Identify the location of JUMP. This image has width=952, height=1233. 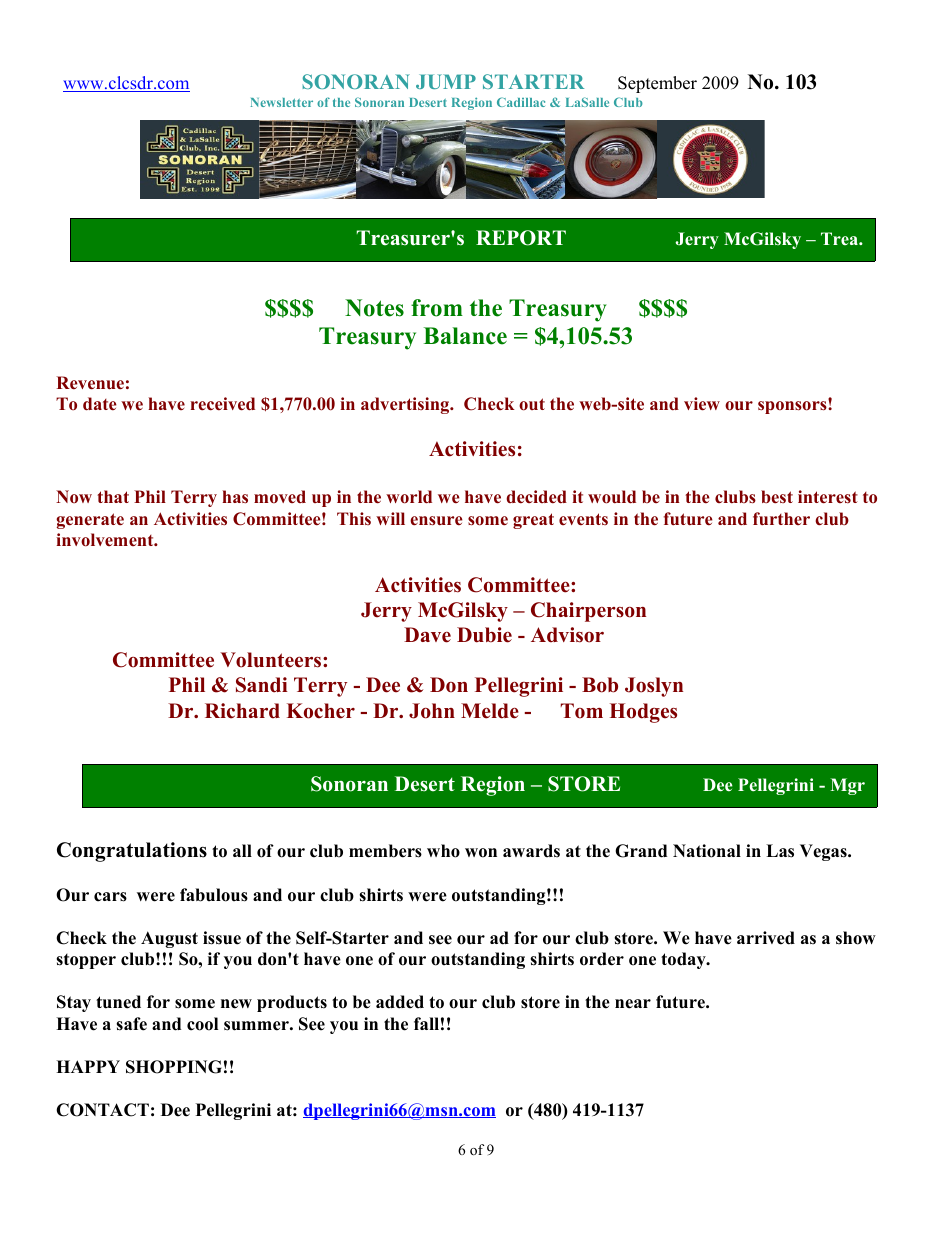
(446, 81).
